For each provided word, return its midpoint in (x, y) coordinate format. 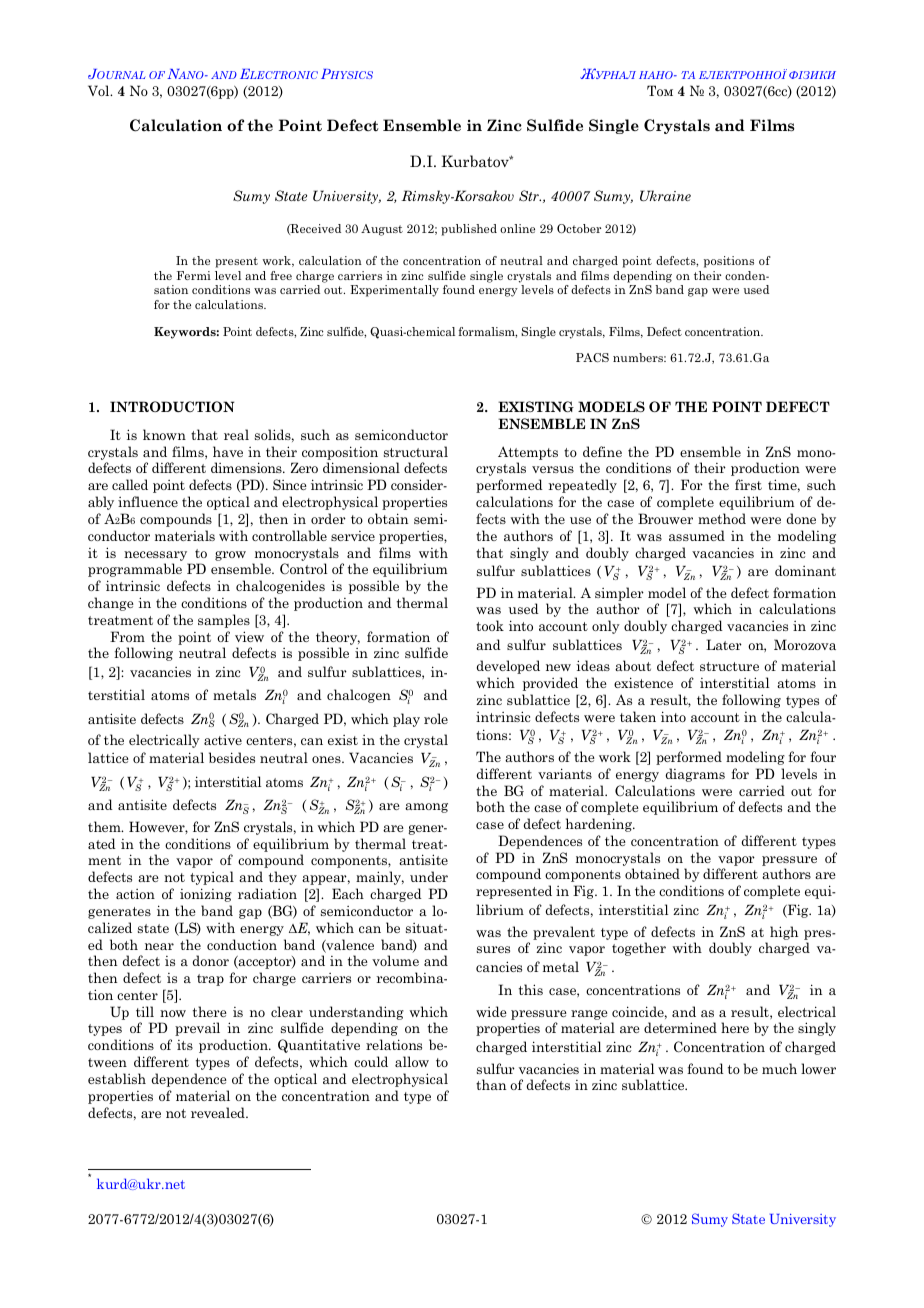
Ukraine (665, 195)
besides (232, 757)
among (426, 808)
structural (416, 451)
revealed (219, 1112)
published (469, 230)
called (130, 484)
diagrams (695, 775)
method (722, 518)
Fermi (194, 275)
